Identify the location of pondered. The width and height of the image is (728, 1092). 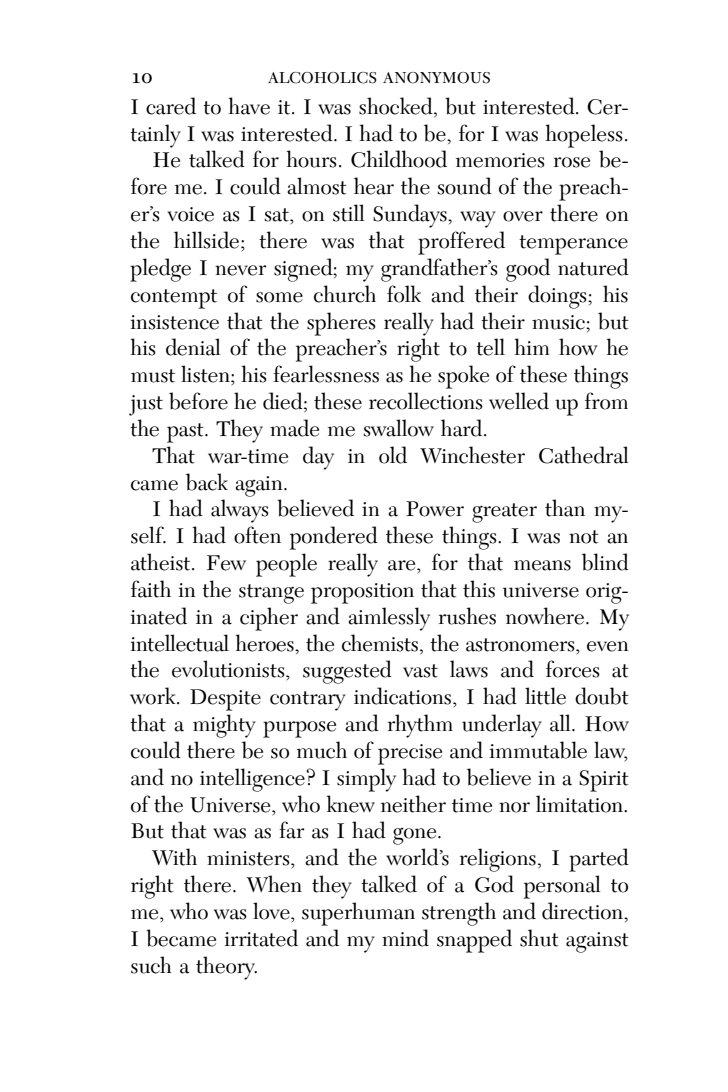
(334, 538).
